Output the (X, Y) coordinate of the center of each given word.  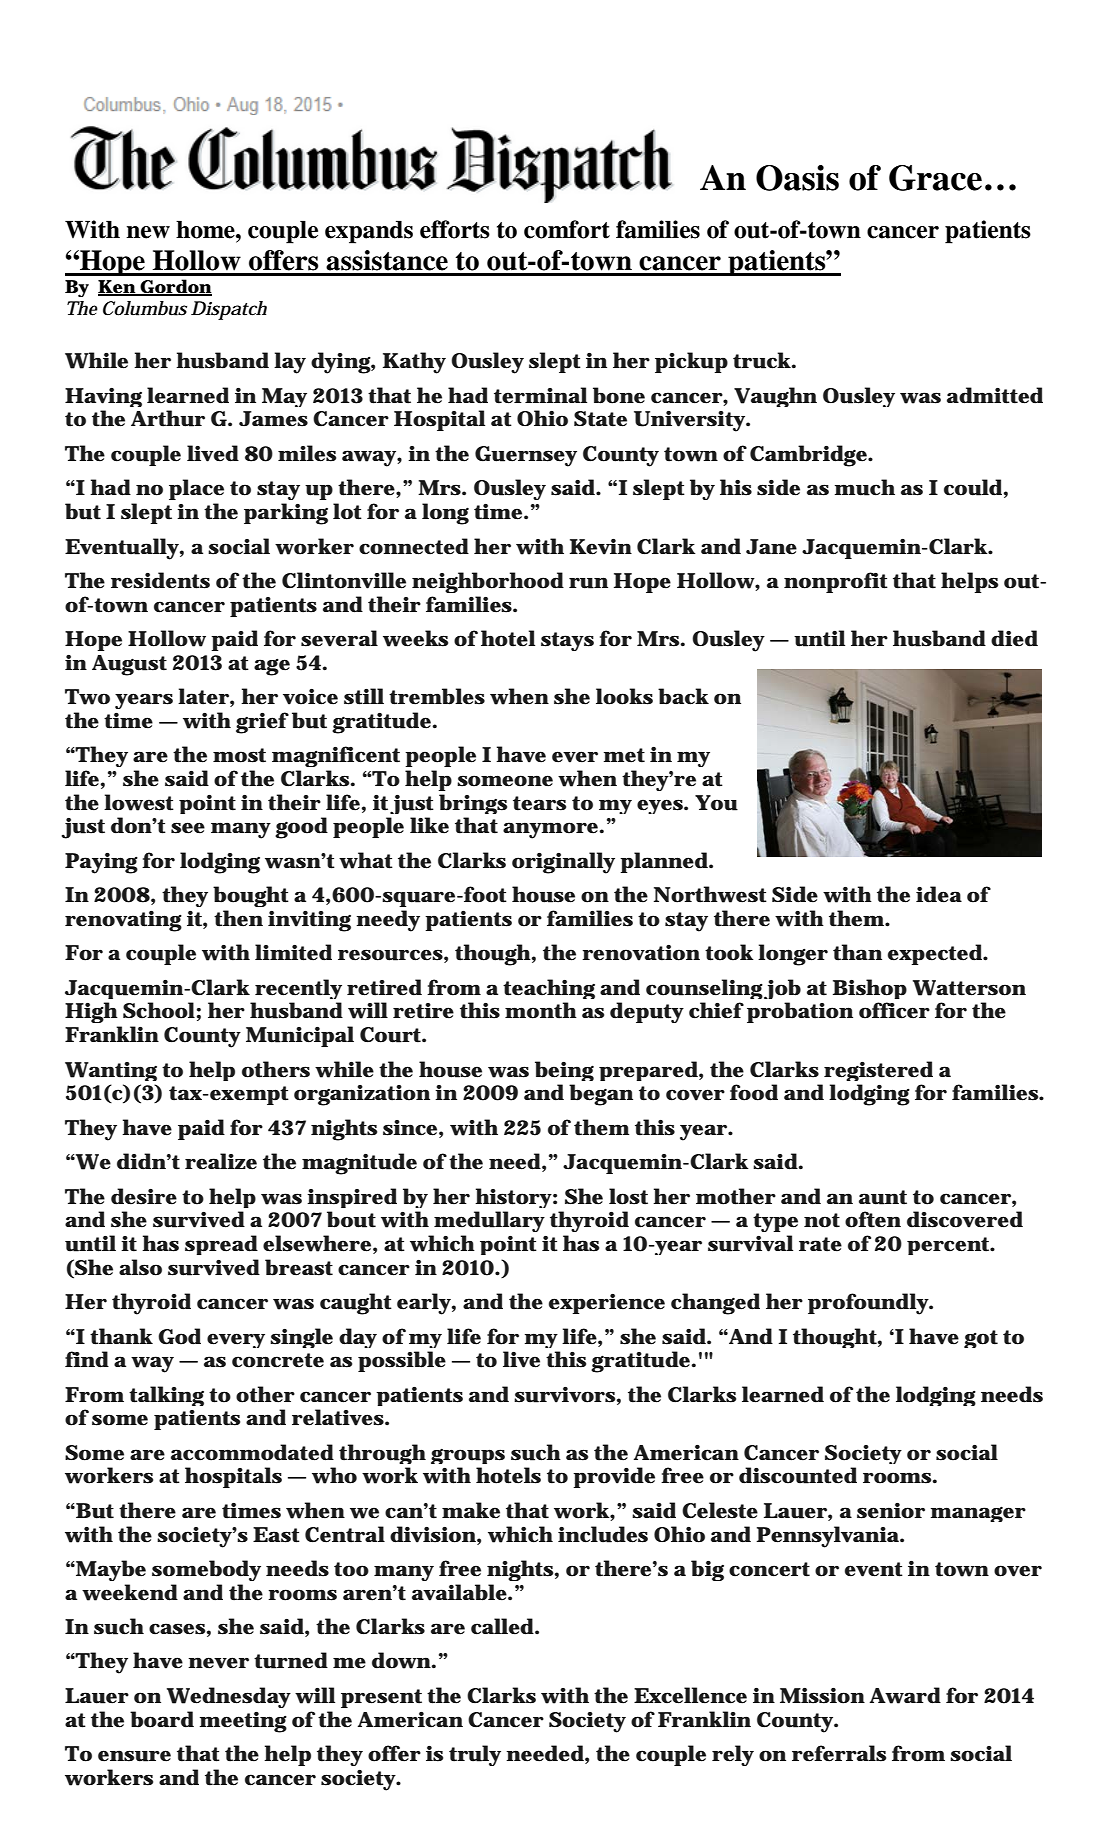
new (148, 232)
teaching (549, 991)
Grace (935, 178)
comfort (567, 229)
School (159, 1010)
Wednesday (229, 1697)
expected (936, 954)
